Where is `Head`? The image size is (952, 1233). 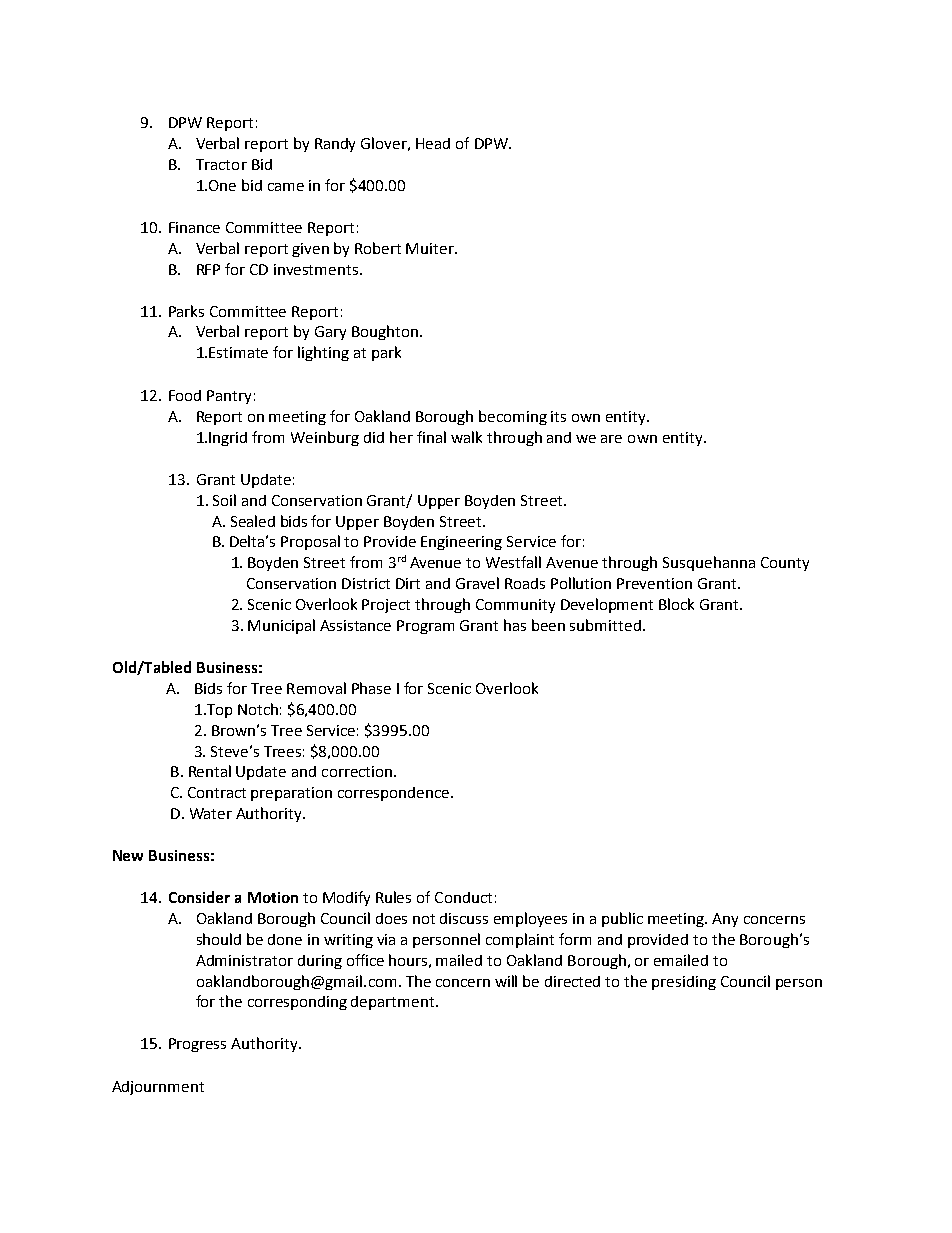 Head is located at coordinates (433, 143).
